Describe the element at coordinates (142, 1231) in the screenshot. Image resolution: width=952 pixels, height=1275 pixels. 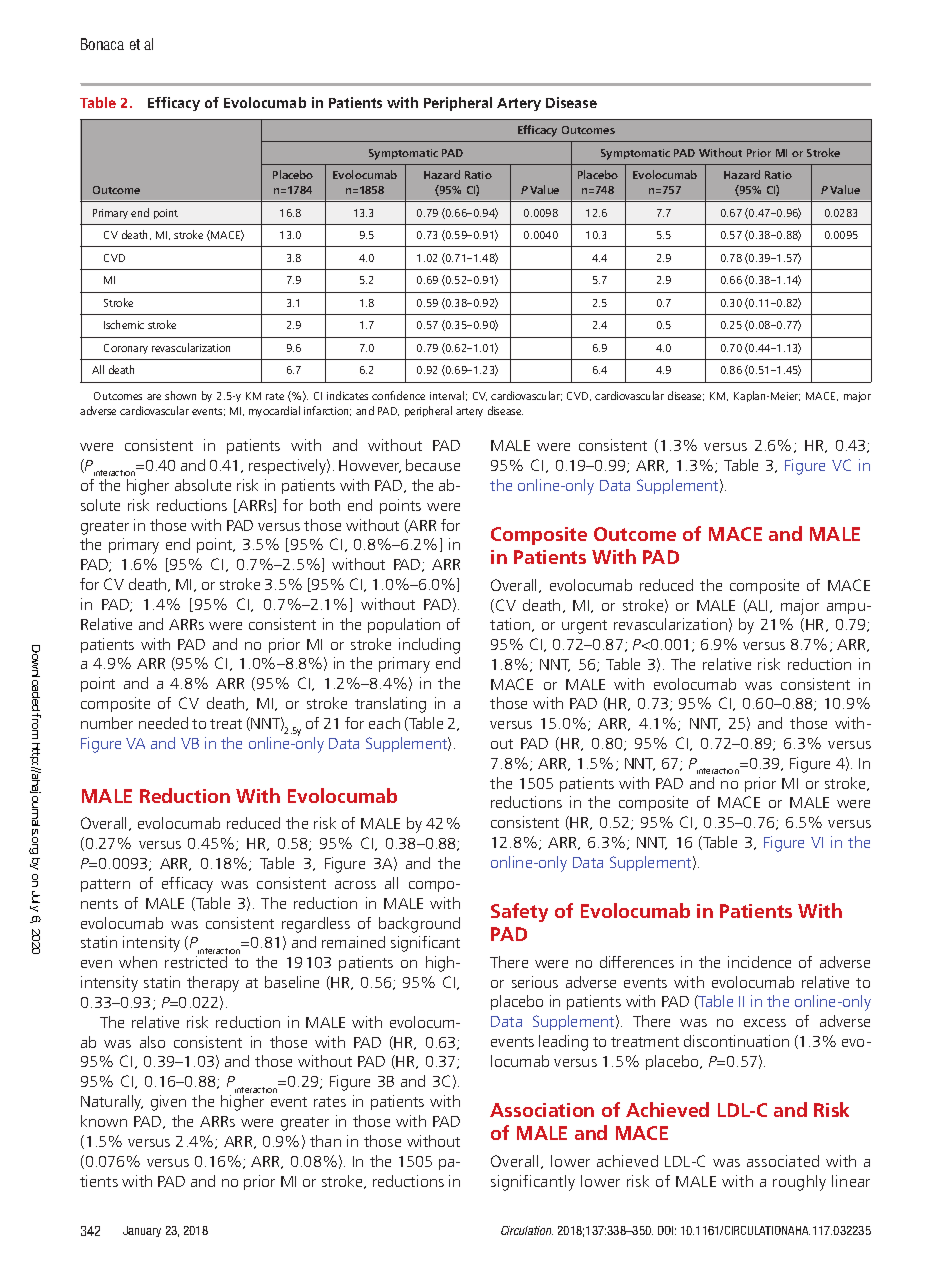
I see `January` at that location.
